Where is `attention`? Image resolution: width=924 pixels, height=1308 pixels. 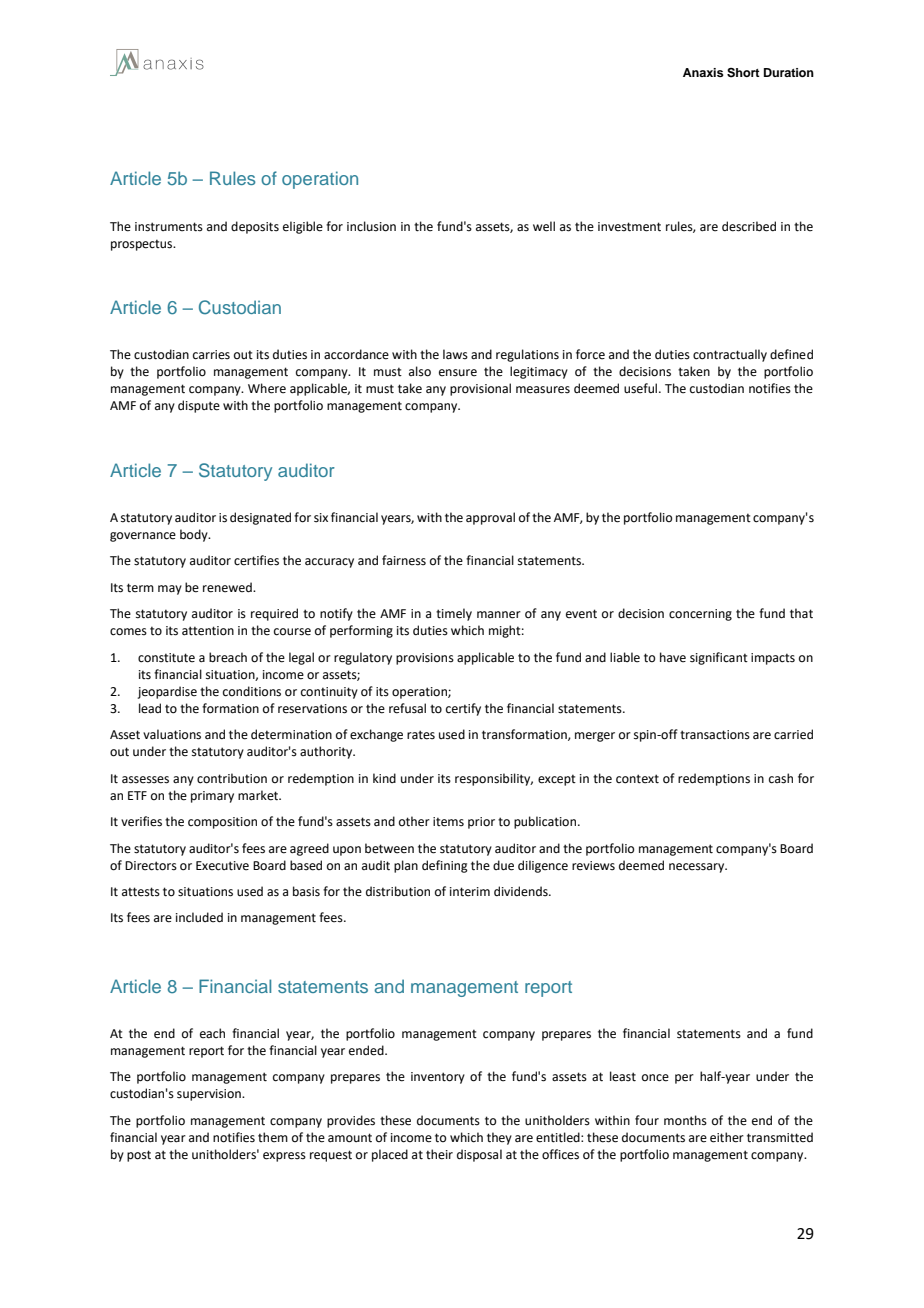
attention is located at coordinates (208, 631).
